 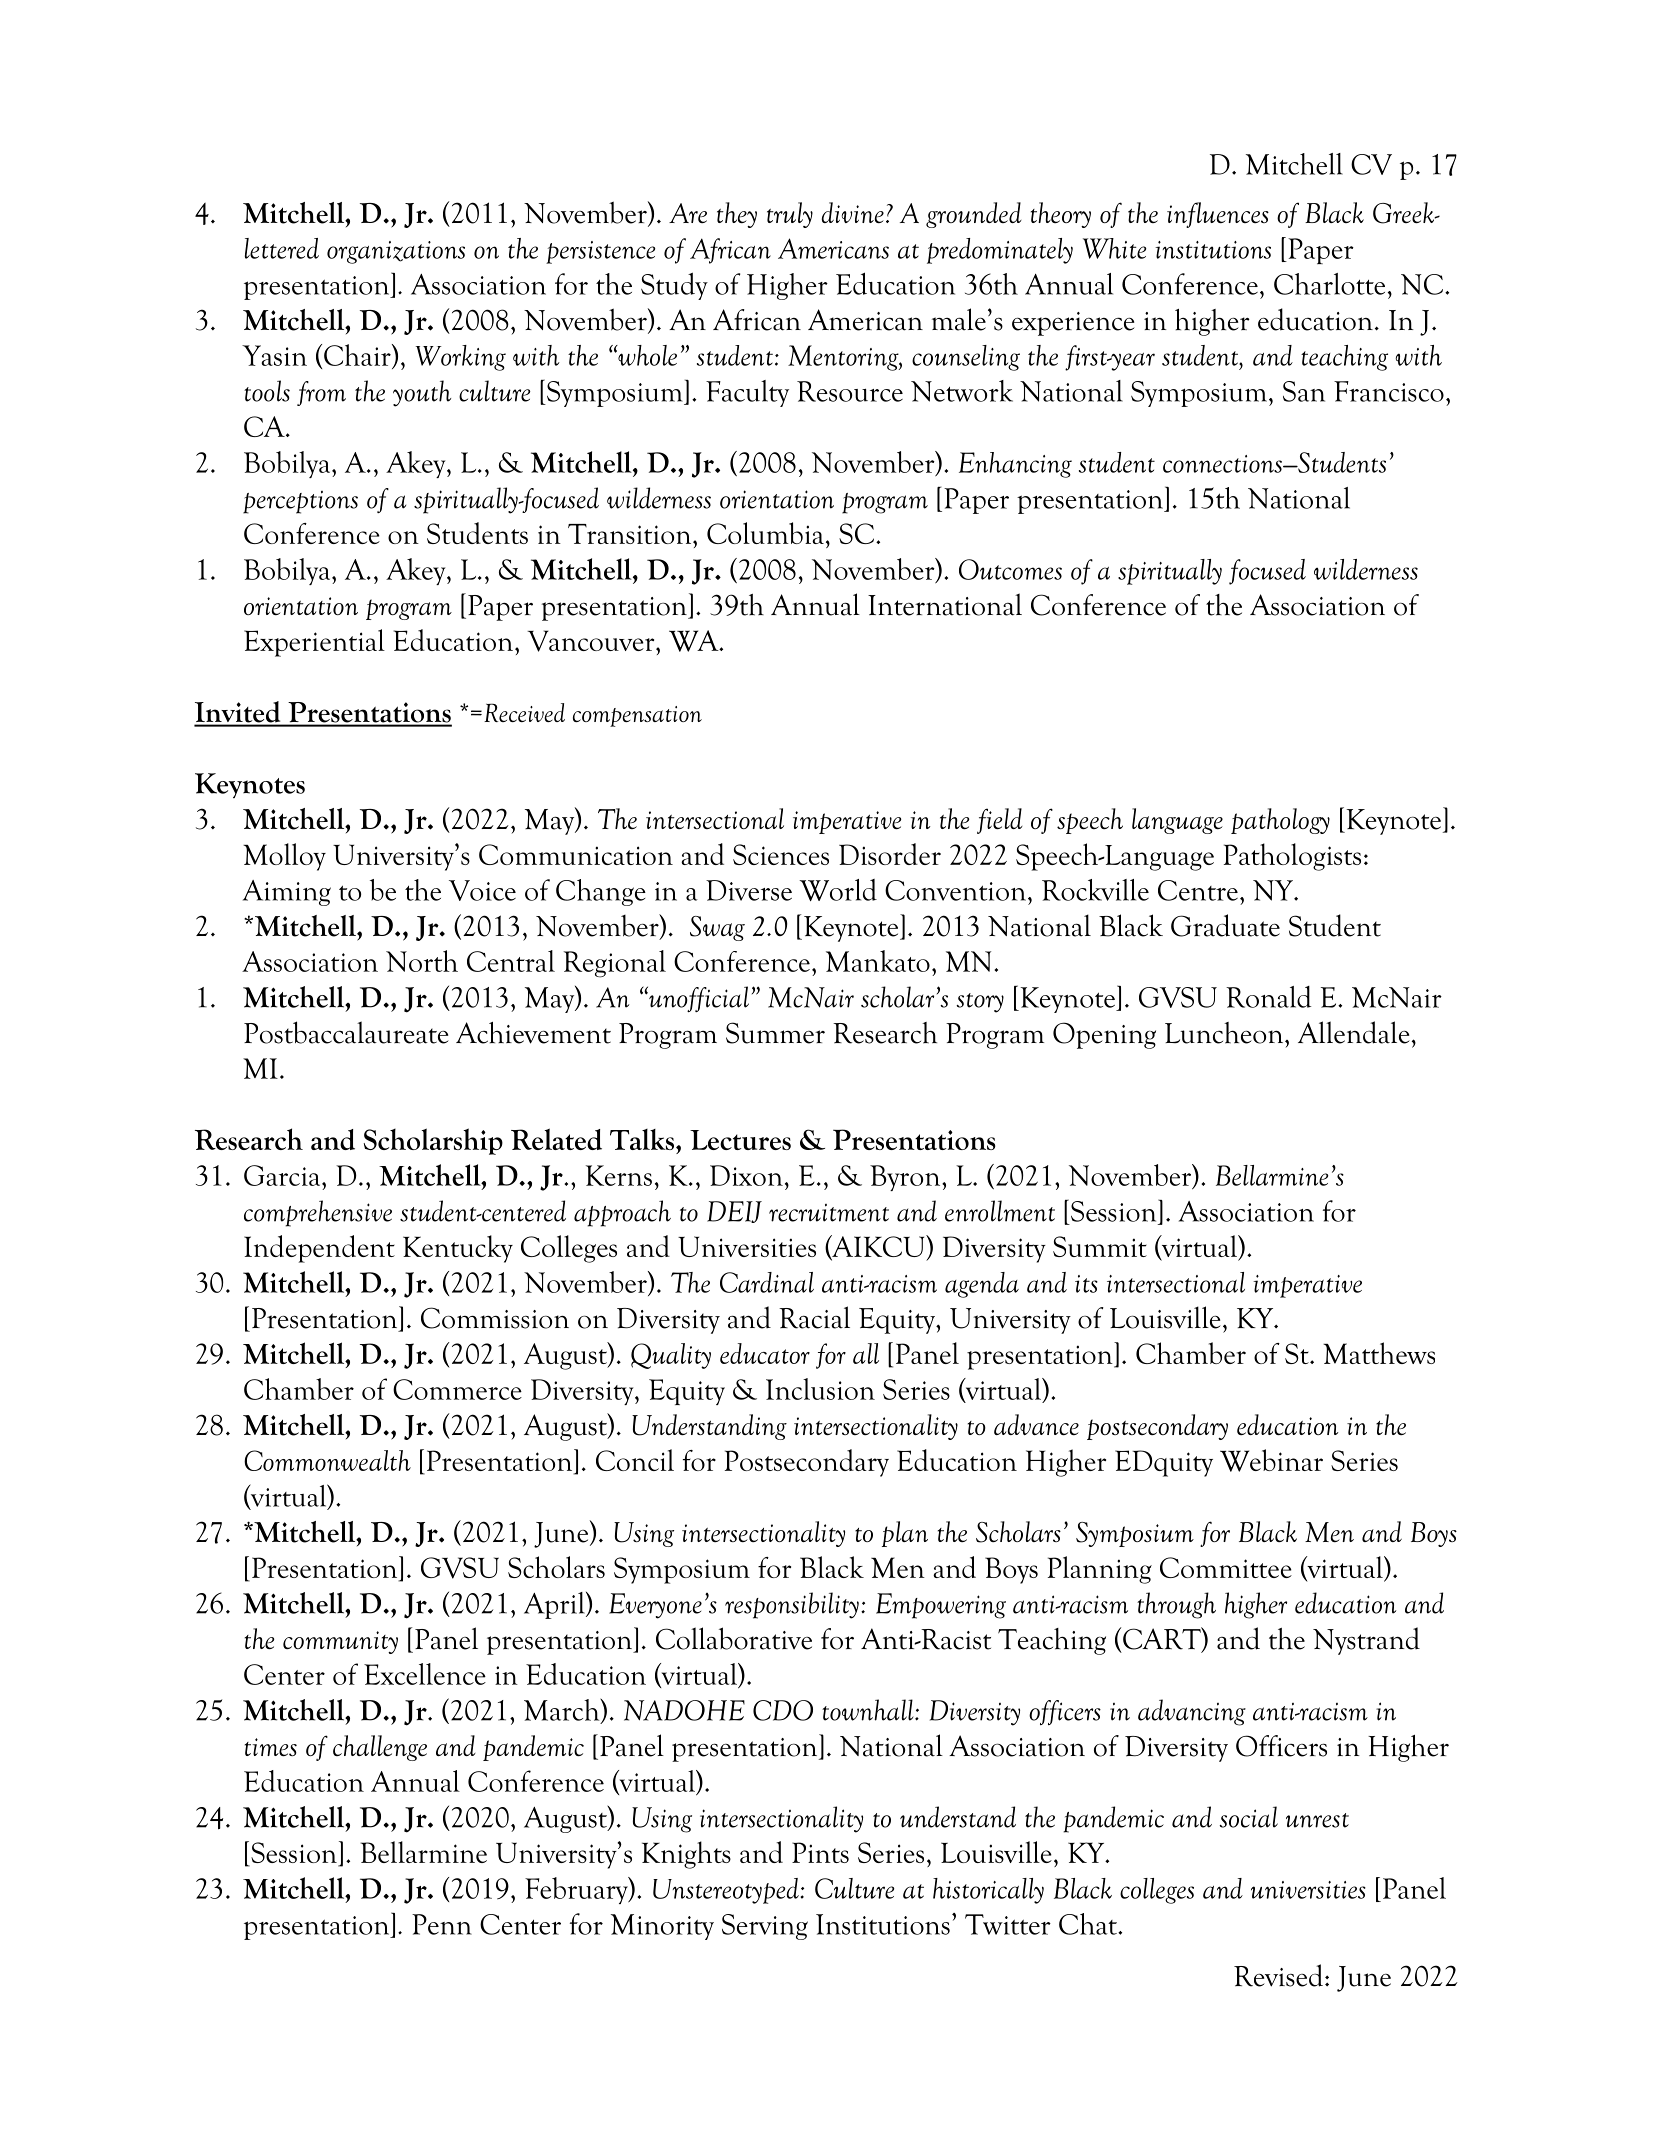 What do you see at coordinates (1218, 215) in the image?
I see `influences` at bounding box center [1218, 215].
